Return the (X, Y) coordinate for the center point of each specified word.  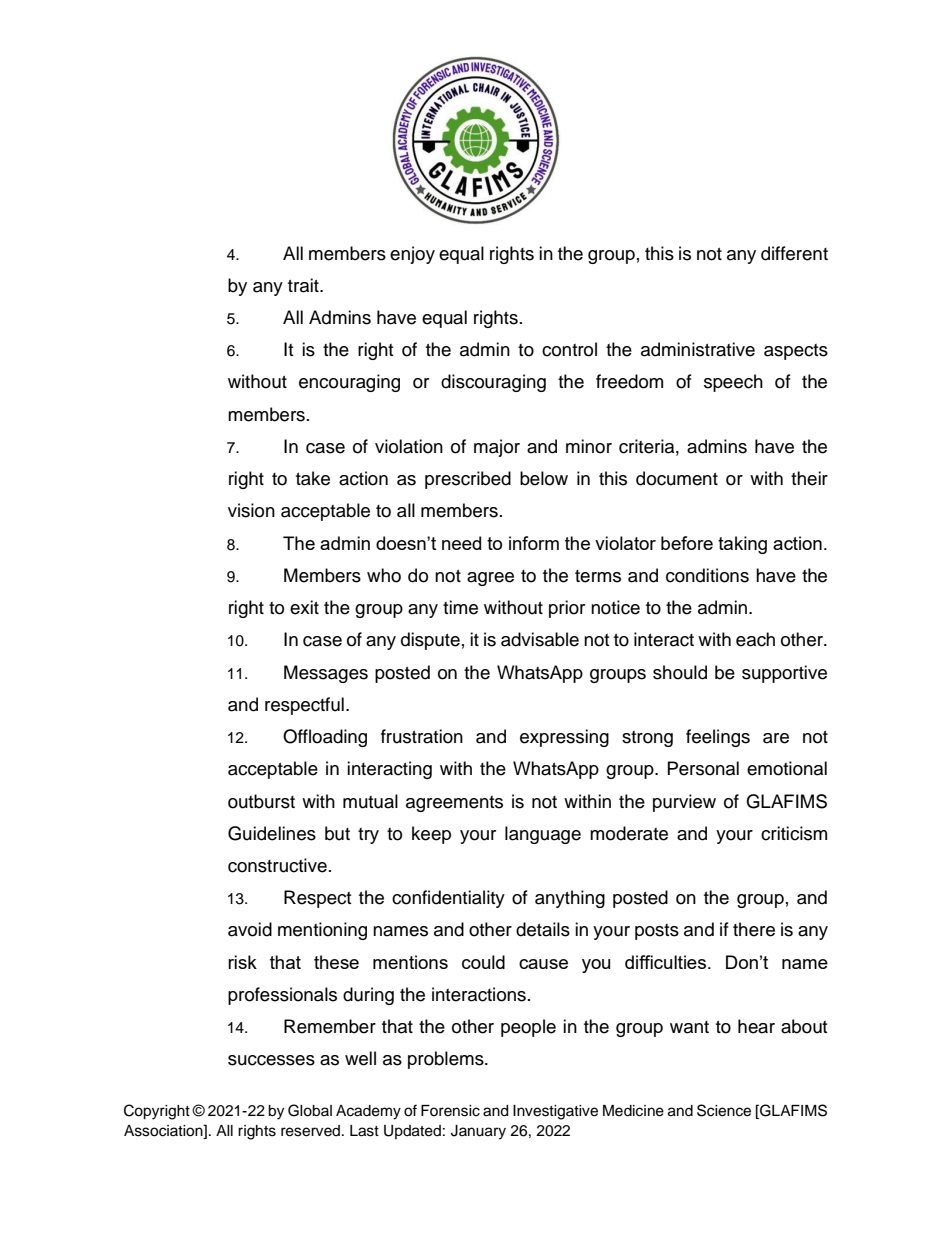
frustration (422, 736)
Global (310, 1110)
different (794, 253)
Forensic (450, 1111)
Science (724, 1110)
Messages (326, 674)
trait (304, 285)
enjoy (412, 255)
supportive (784, 674)
